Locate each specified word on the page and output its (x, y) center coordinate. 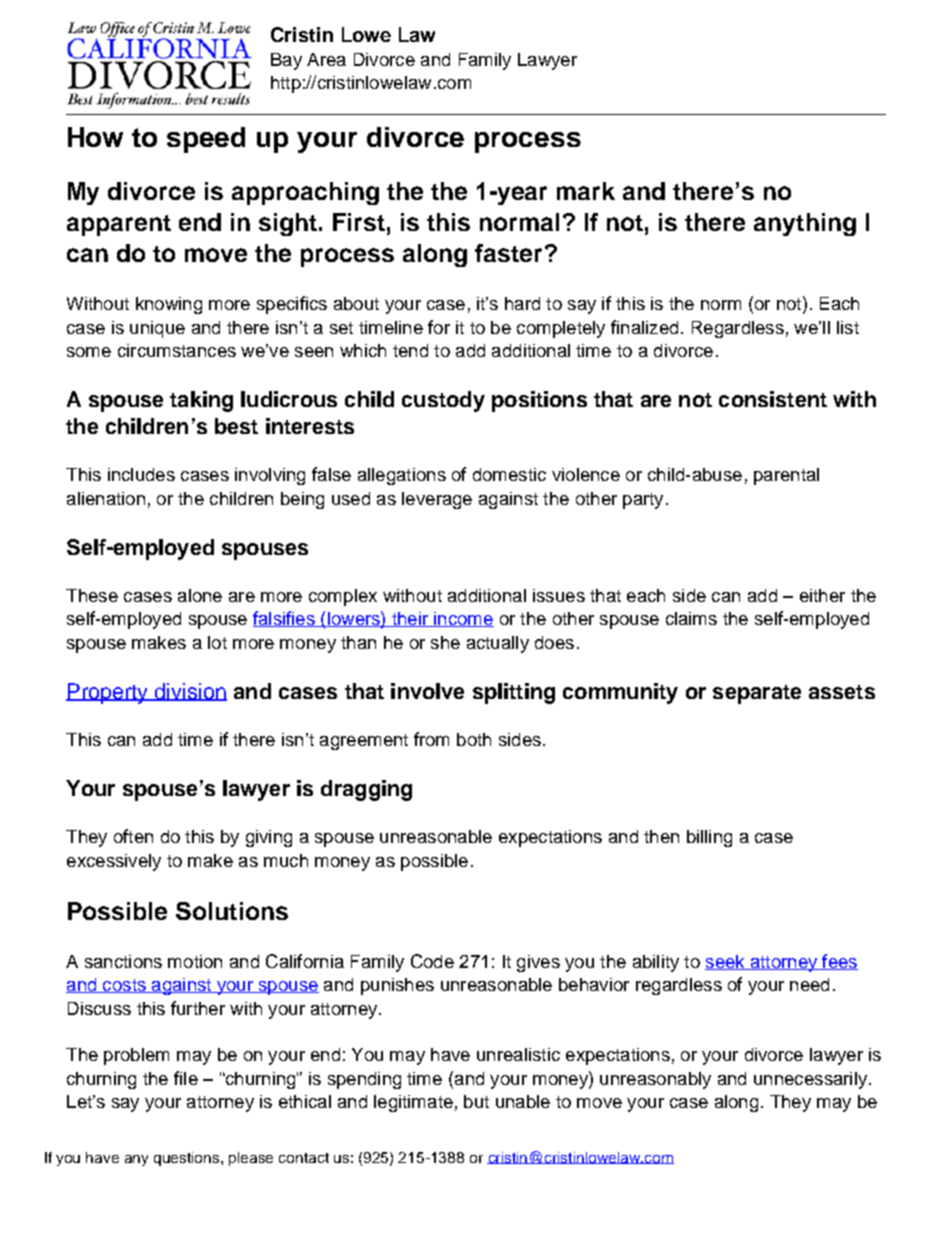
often (133, 836)
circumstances (177, 350)
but (476, 1101)
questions (188, 1159)
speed (206, 140)
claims (691, 618)
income (463, 619)
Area (326, 59)
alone (200, 595)
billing (709, 838)
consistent (773, 399)
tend (410, 350)
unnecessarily (810, 1080)
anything (805, 224)
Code (432, 961)
